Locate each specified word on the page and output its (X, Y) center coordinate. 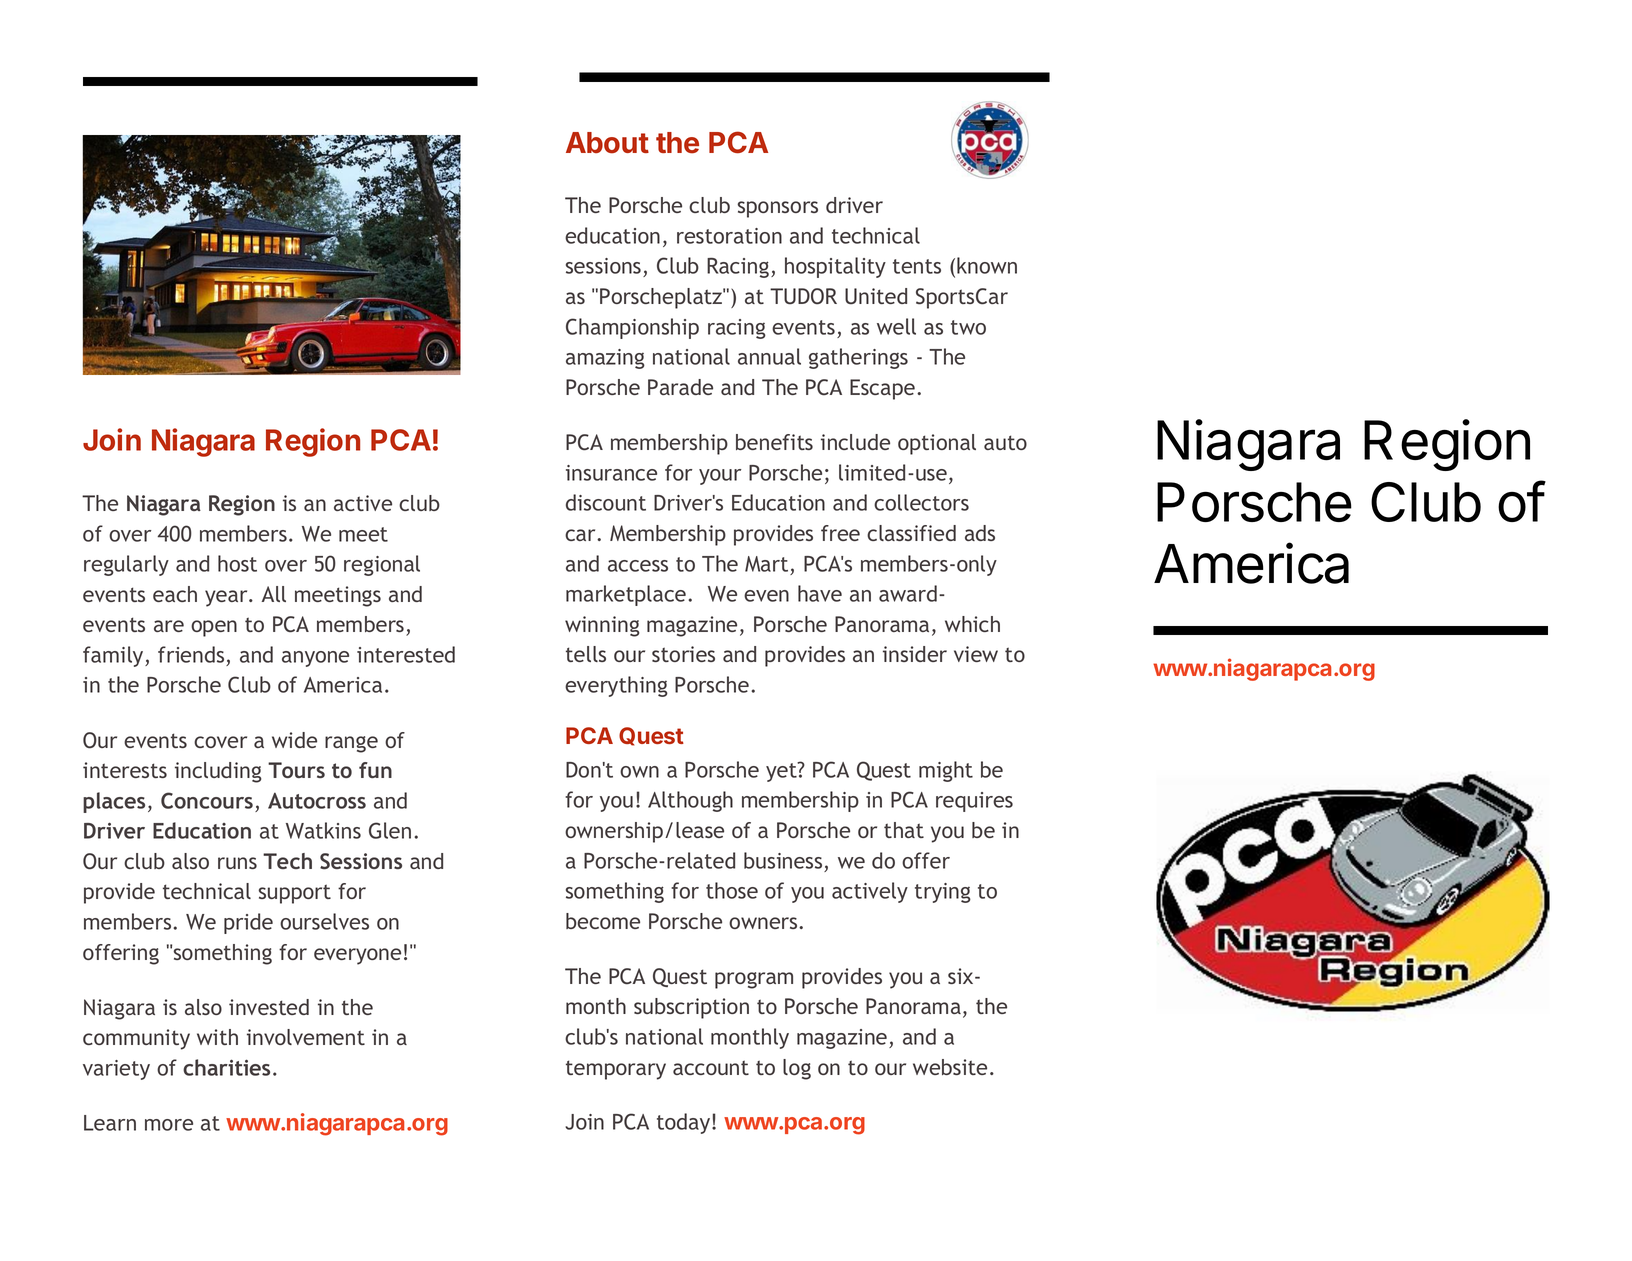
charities (226, 1067)
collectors (921, 502)
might (946, 771)
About (607, 143)
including (218, 772)
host (237, 563)
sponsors (778, 209)
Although (690, 801)
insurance (611, 473)
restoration (729, 236)
